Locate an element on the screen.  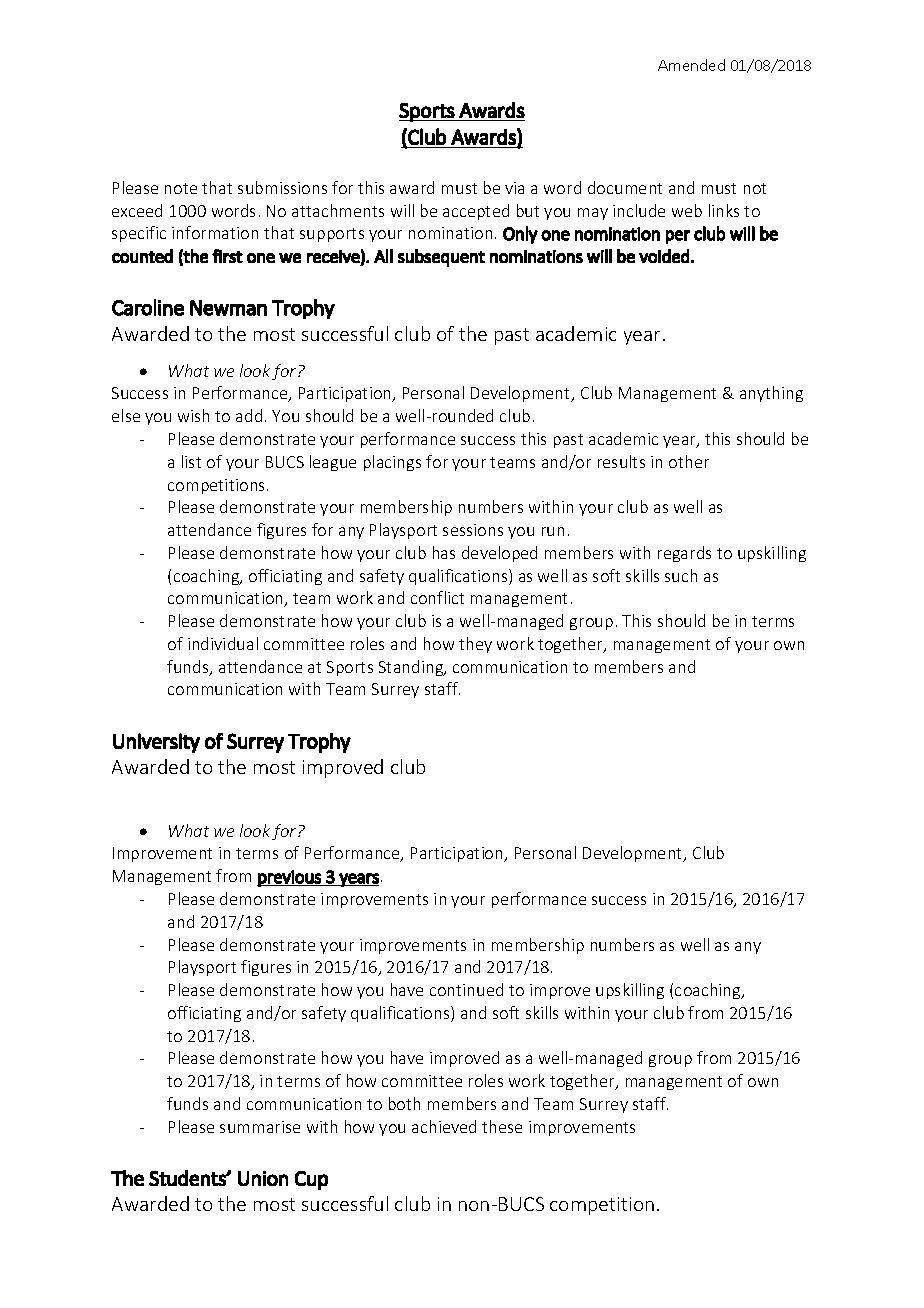
such is located at coordinates (681, 575).
